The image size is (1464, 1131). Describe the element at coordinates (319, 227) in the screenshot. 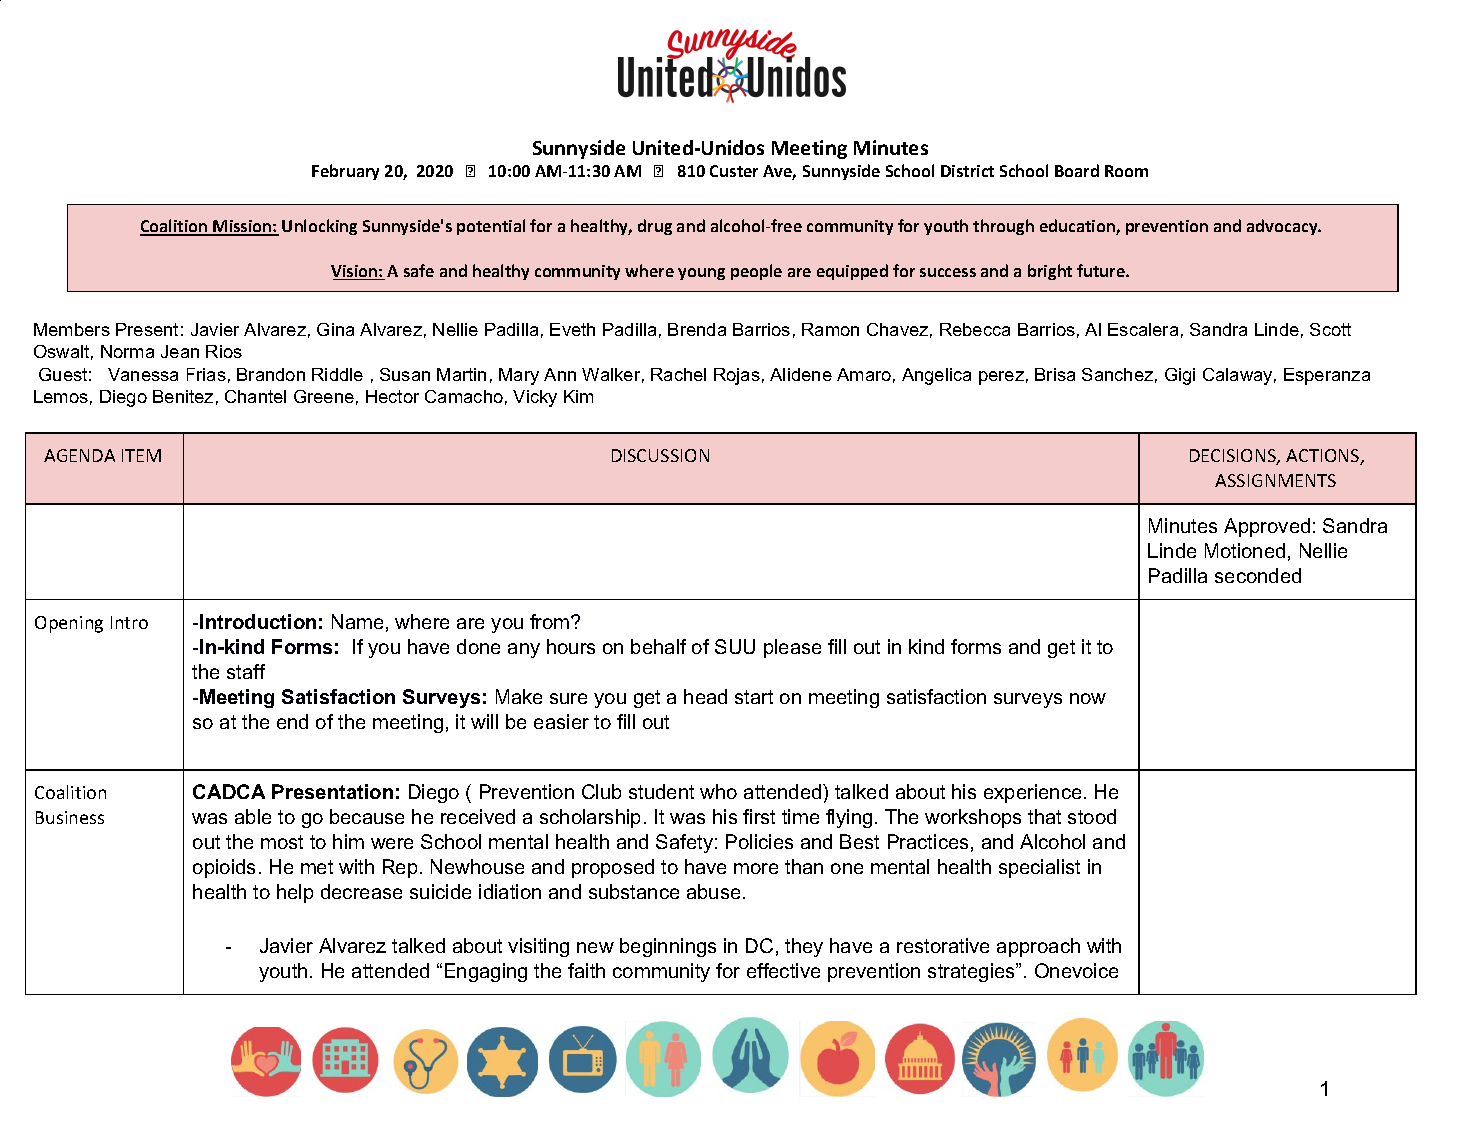

I see `Unlocking` at that location.
